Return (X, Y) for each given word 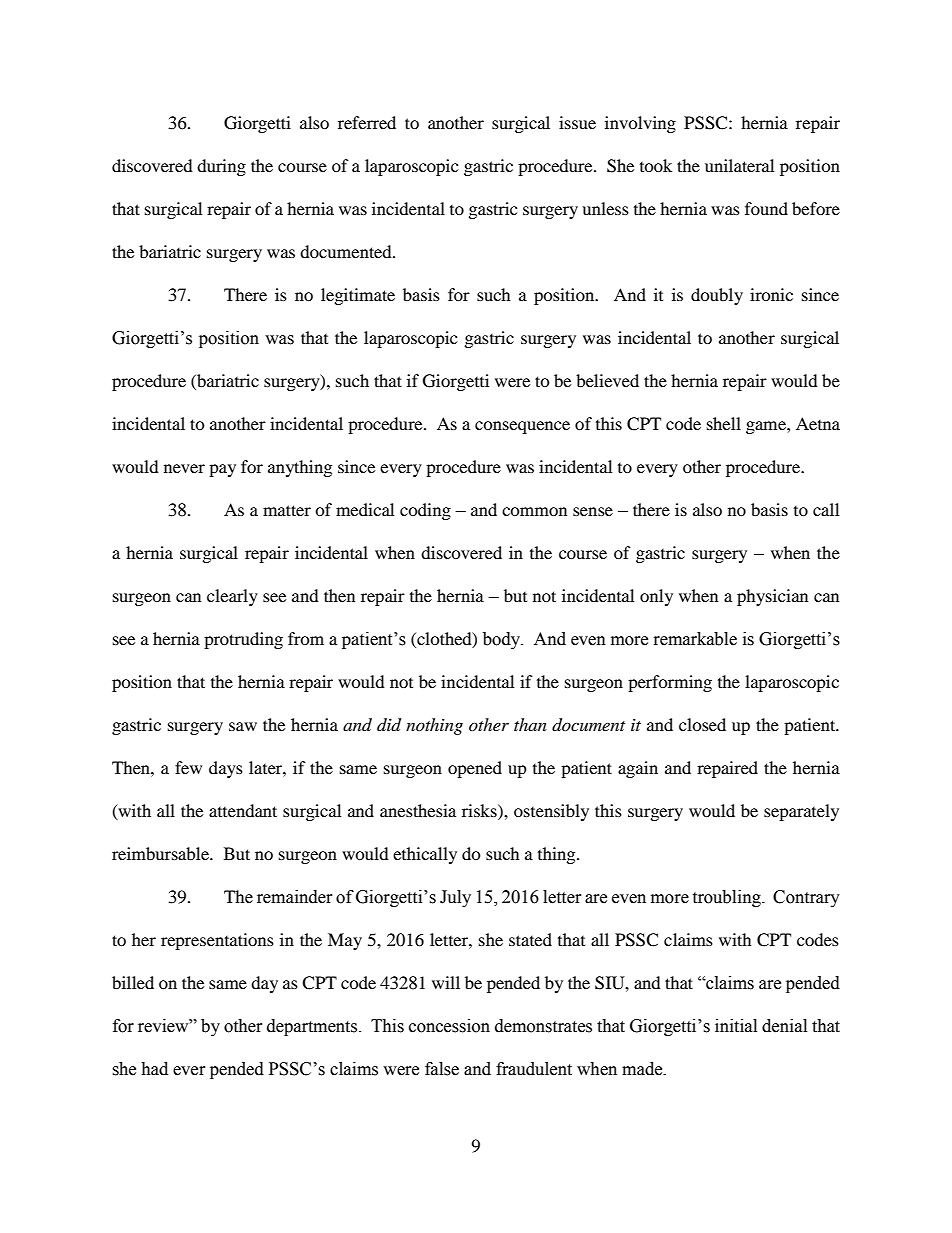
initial (736, 1026)
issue (577, 122)
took (656, 165)
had (154, 1069)
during (221, 167)
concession (449, 1026)
